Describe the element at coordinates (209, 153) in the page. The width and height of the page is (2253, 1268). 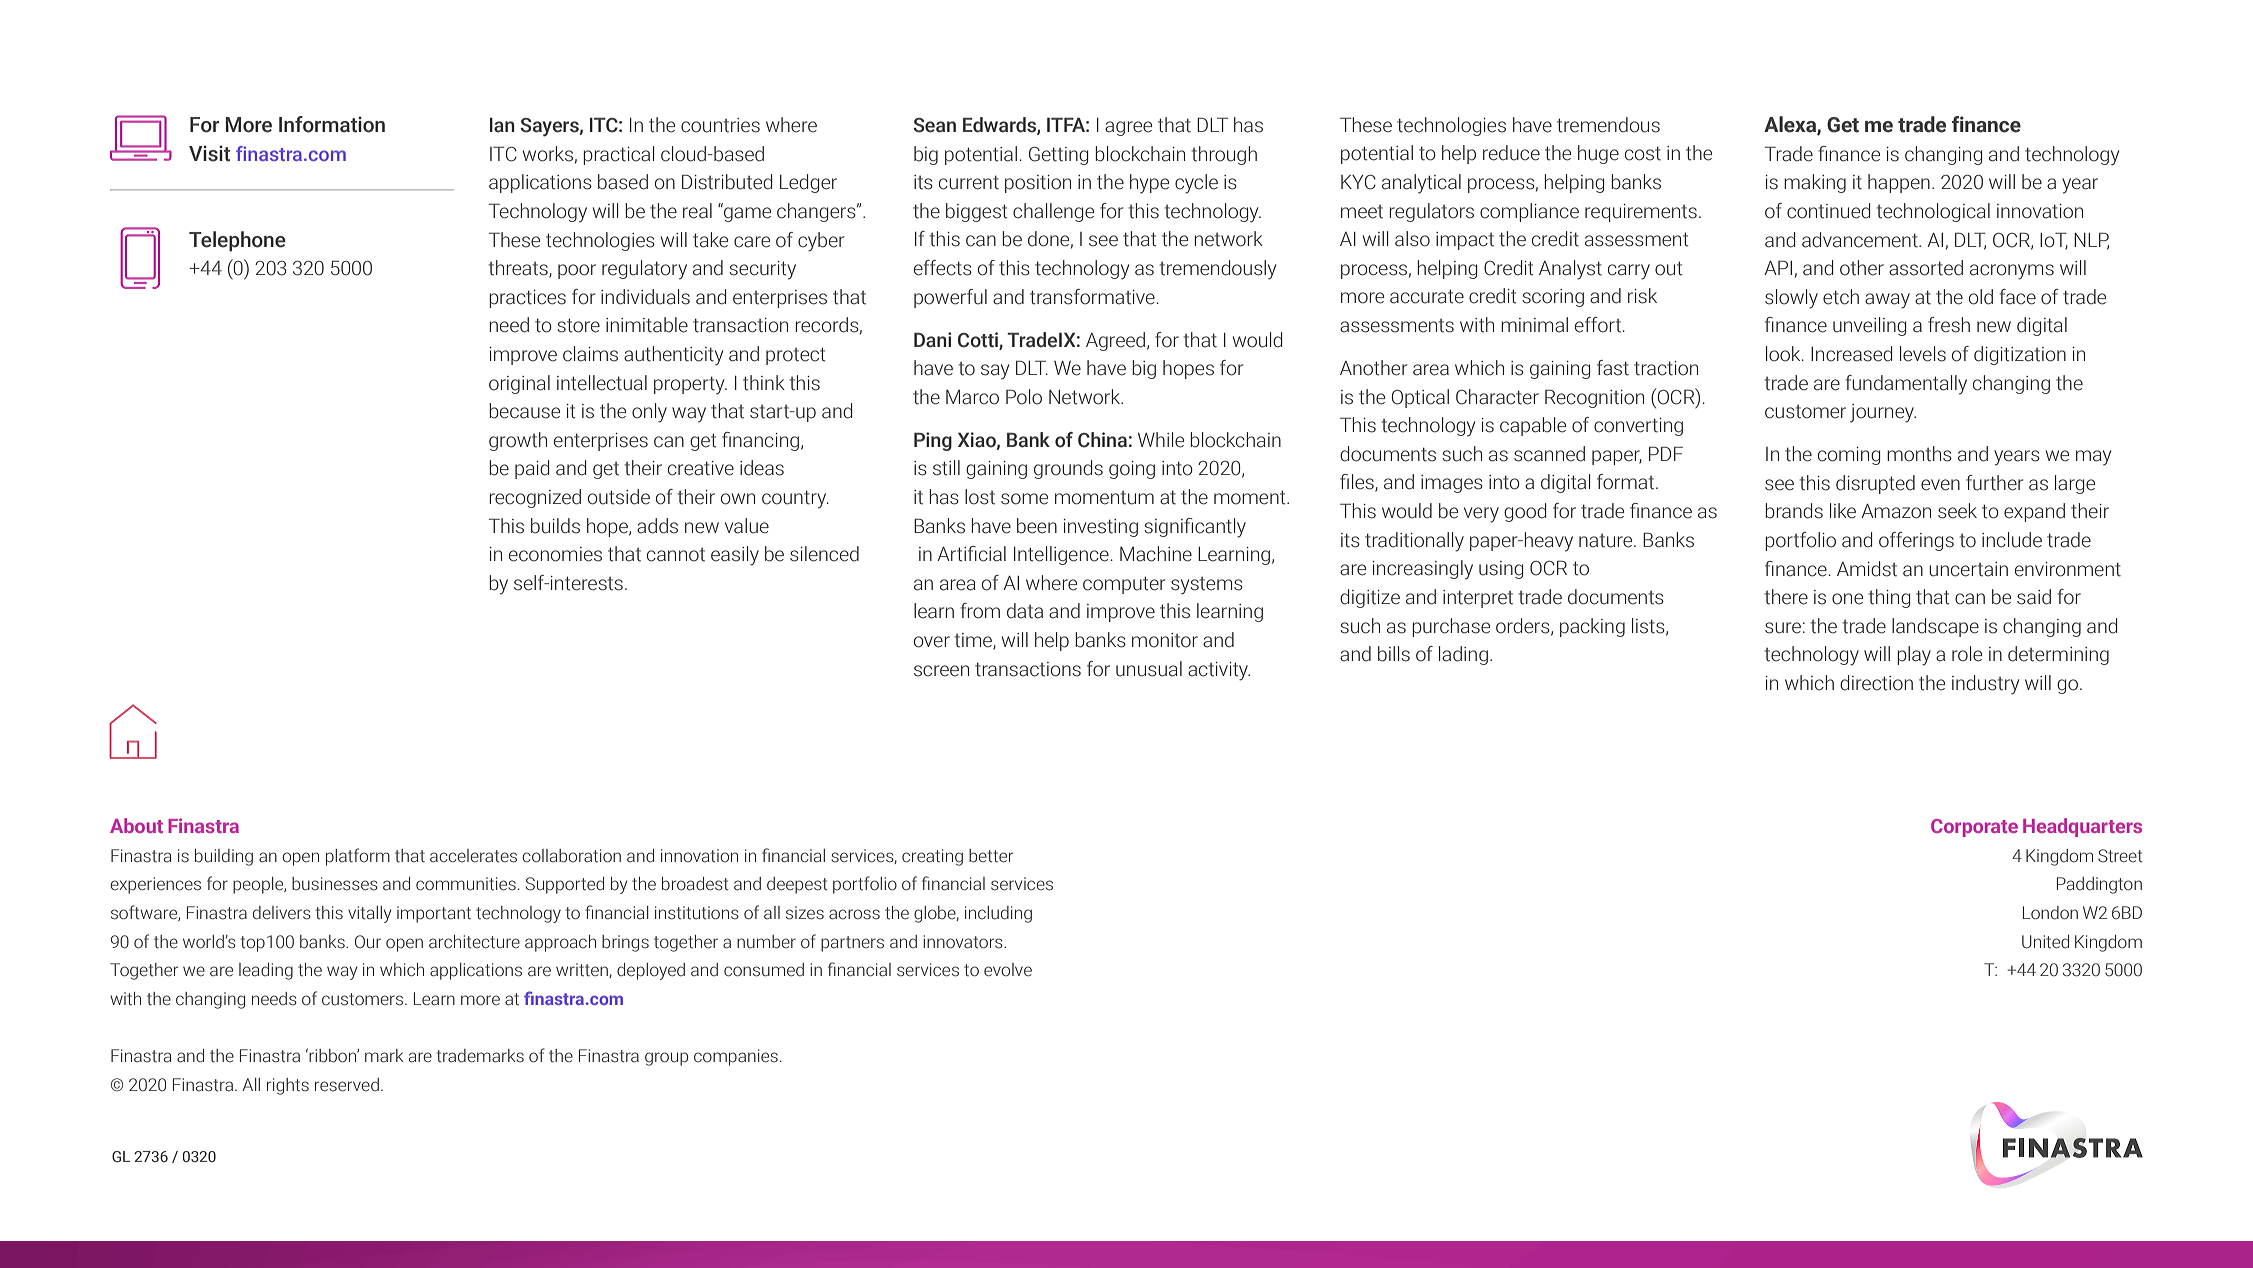
I see `Visit` at that location.
